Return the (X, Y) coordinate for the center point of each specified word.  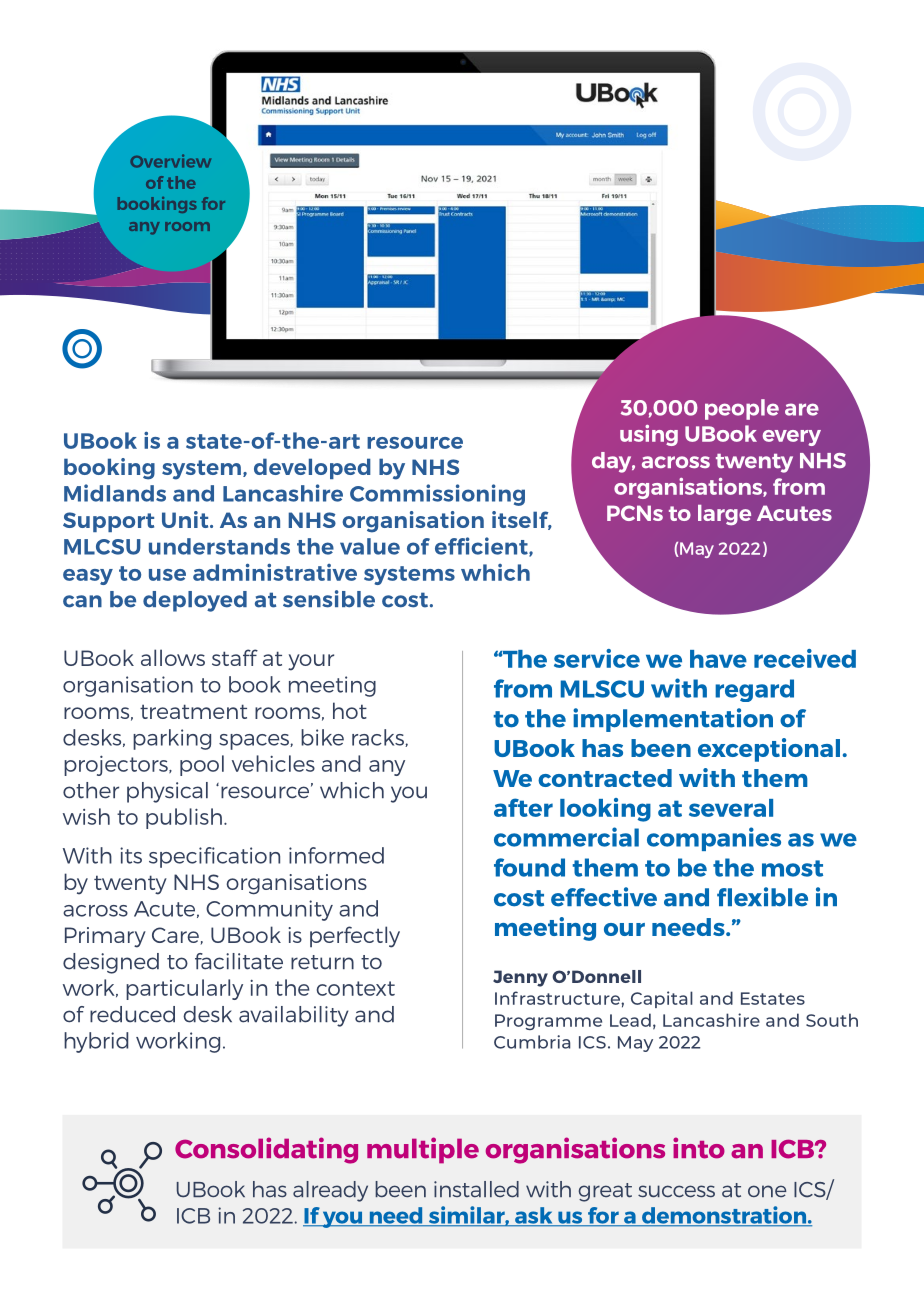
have (718, 659)
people (742, 409)
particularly (184, 989)
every (792, 438)
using (649, 435)
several (731, 808)
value (370, 546)
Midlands (115, 493)
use (167, 575)
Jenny (520, 978)
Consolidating (266, 1150)
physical (167, 792)
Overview (170, 161)
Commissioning (437, 495)
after (523, 807)
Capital (662, 999)
